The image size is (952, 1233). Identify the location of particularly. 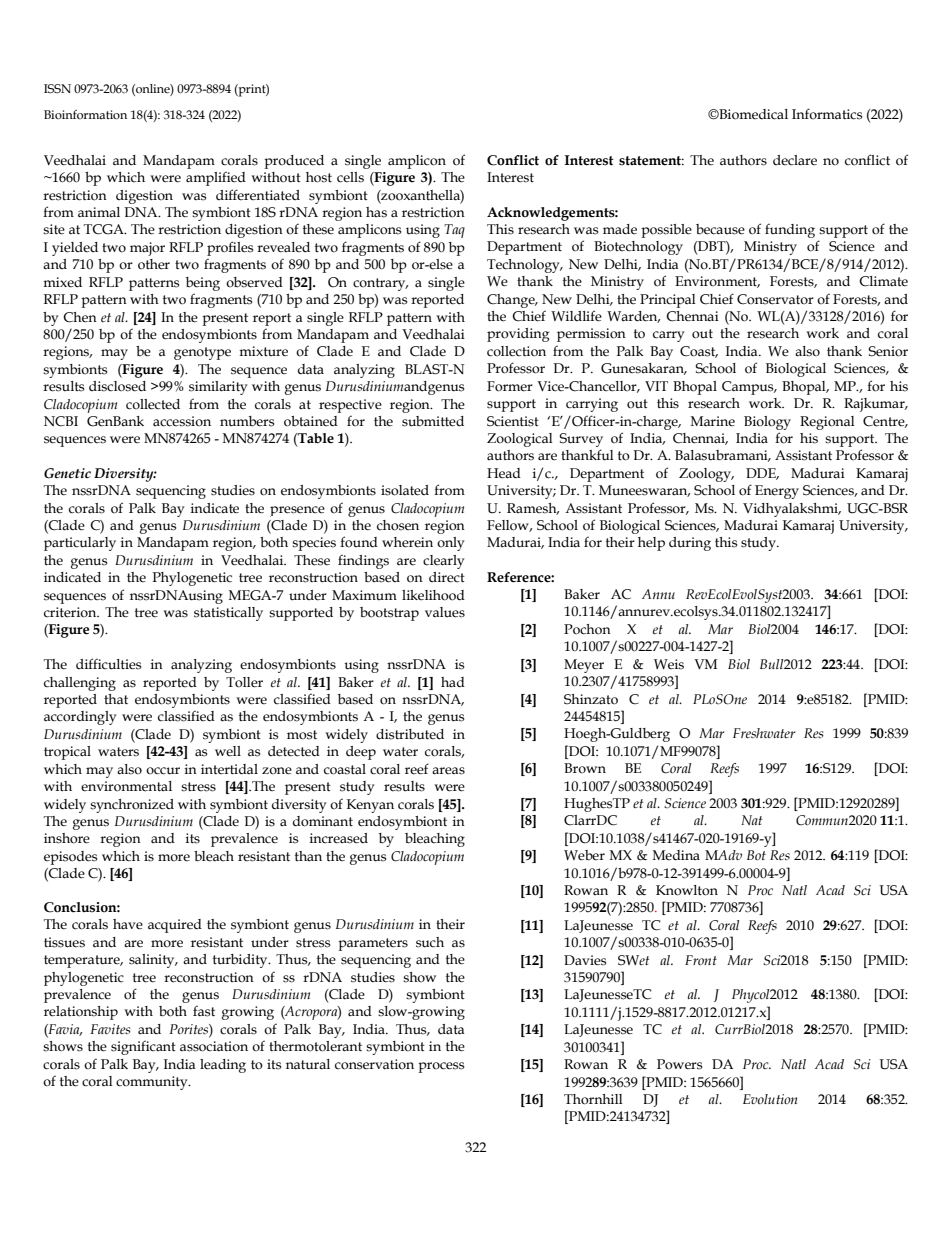
(80, 544).
